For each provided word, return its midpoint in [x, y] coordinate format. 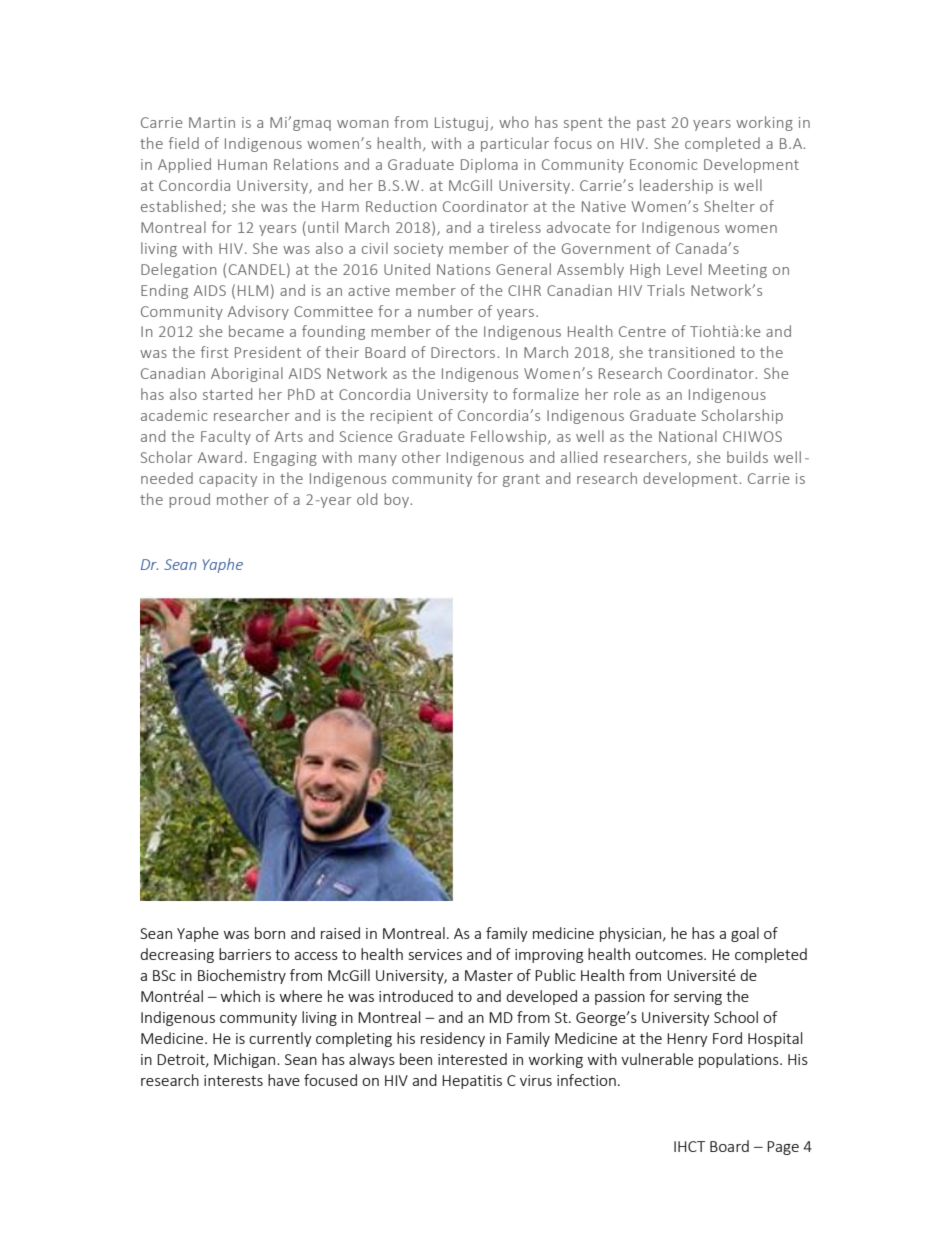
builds [747, 457]
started [227, 394]
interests [233, 1080]
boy [396, 500]
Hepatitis [472, 1082]
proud [189, 500]
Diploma [489, 165]
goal [745, 934]
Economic [664, 164]
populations [740, 1060]
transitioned [691, 352]
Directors [463, 352]
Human [242, 164]
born [270, 933]
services [435, 954]
